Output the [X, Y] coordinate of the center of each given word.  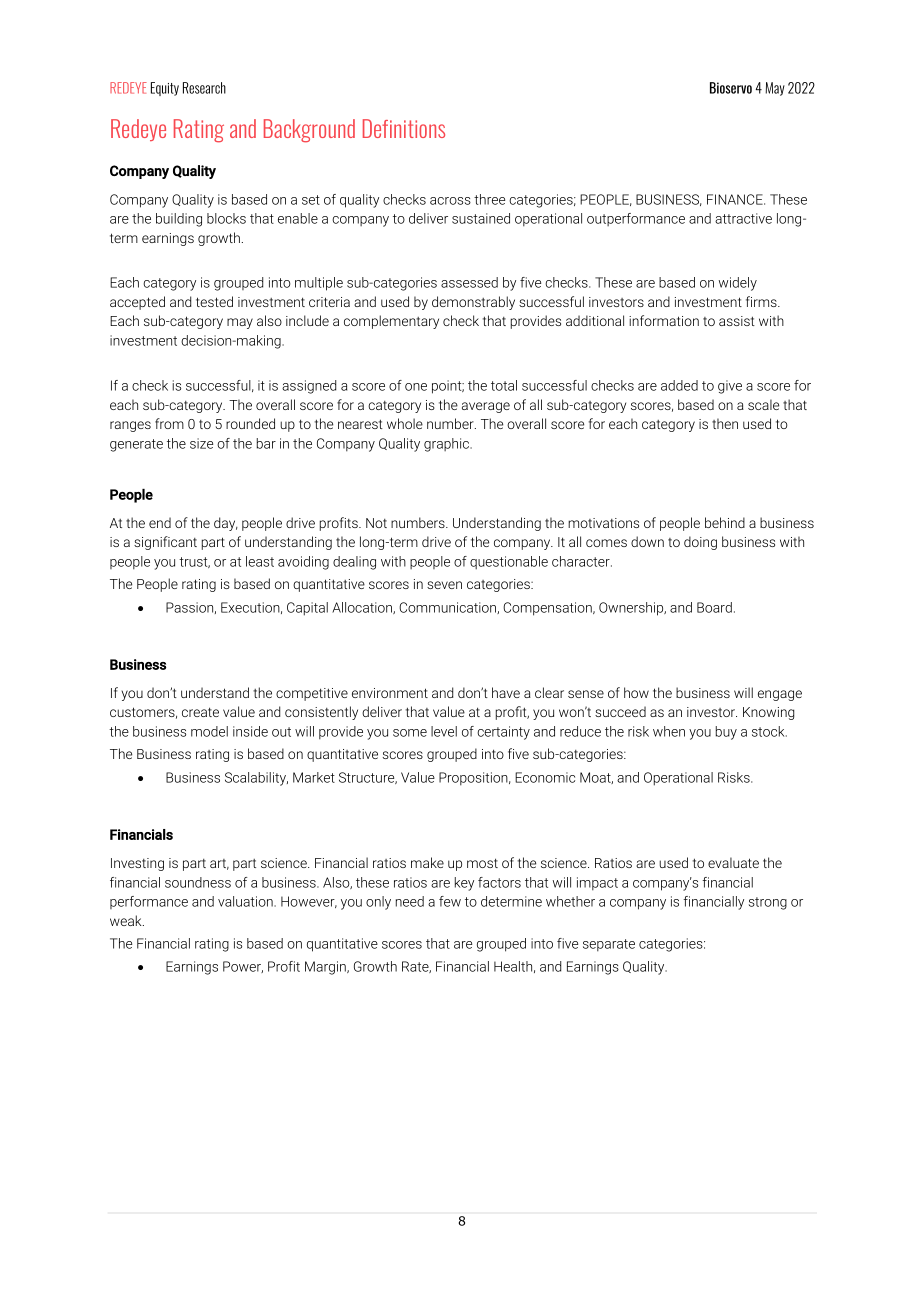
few [450, 901]
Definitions [404, 128]
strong [768, 903]
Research [204, 88]
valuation [246, 901]
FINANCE [736, 199]
